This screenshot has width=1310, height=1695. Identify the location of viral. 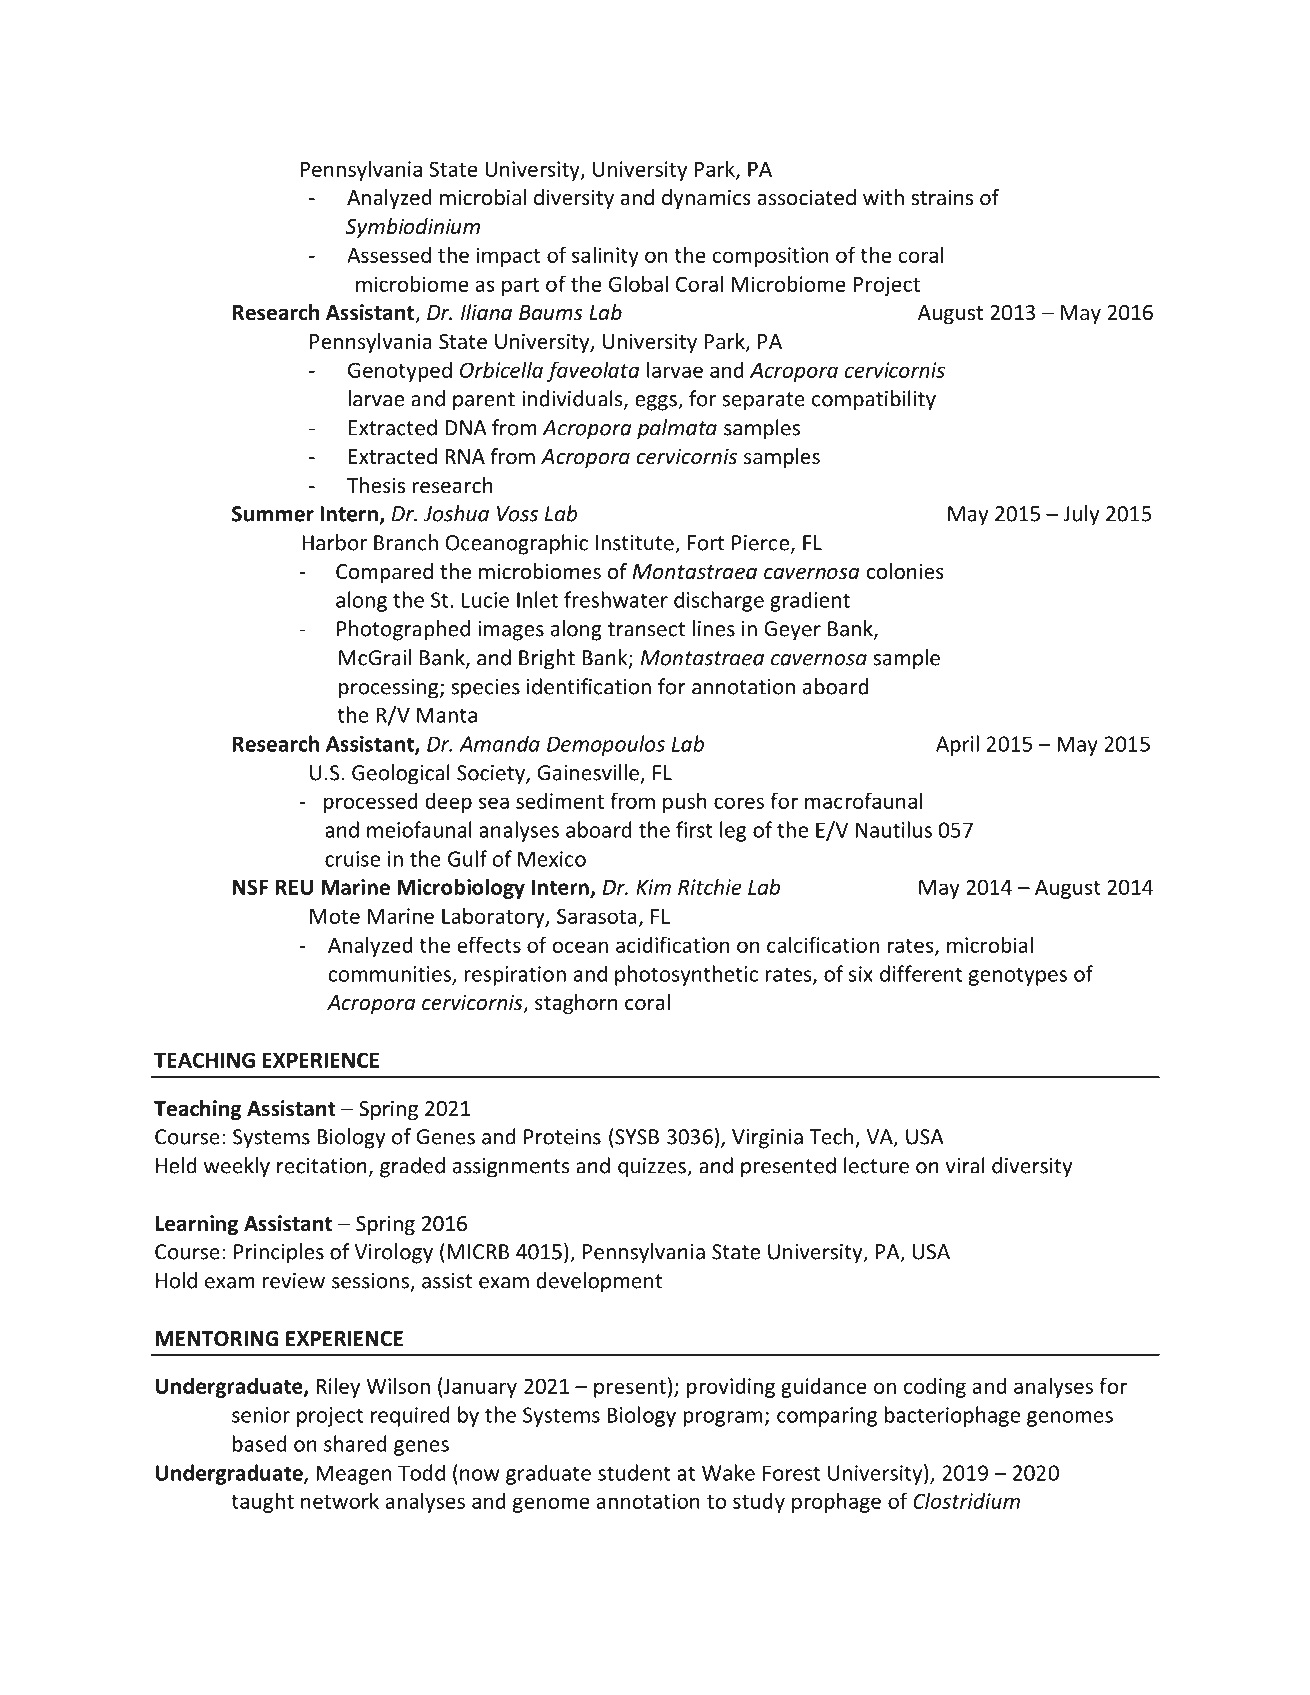
(965, 1165).
